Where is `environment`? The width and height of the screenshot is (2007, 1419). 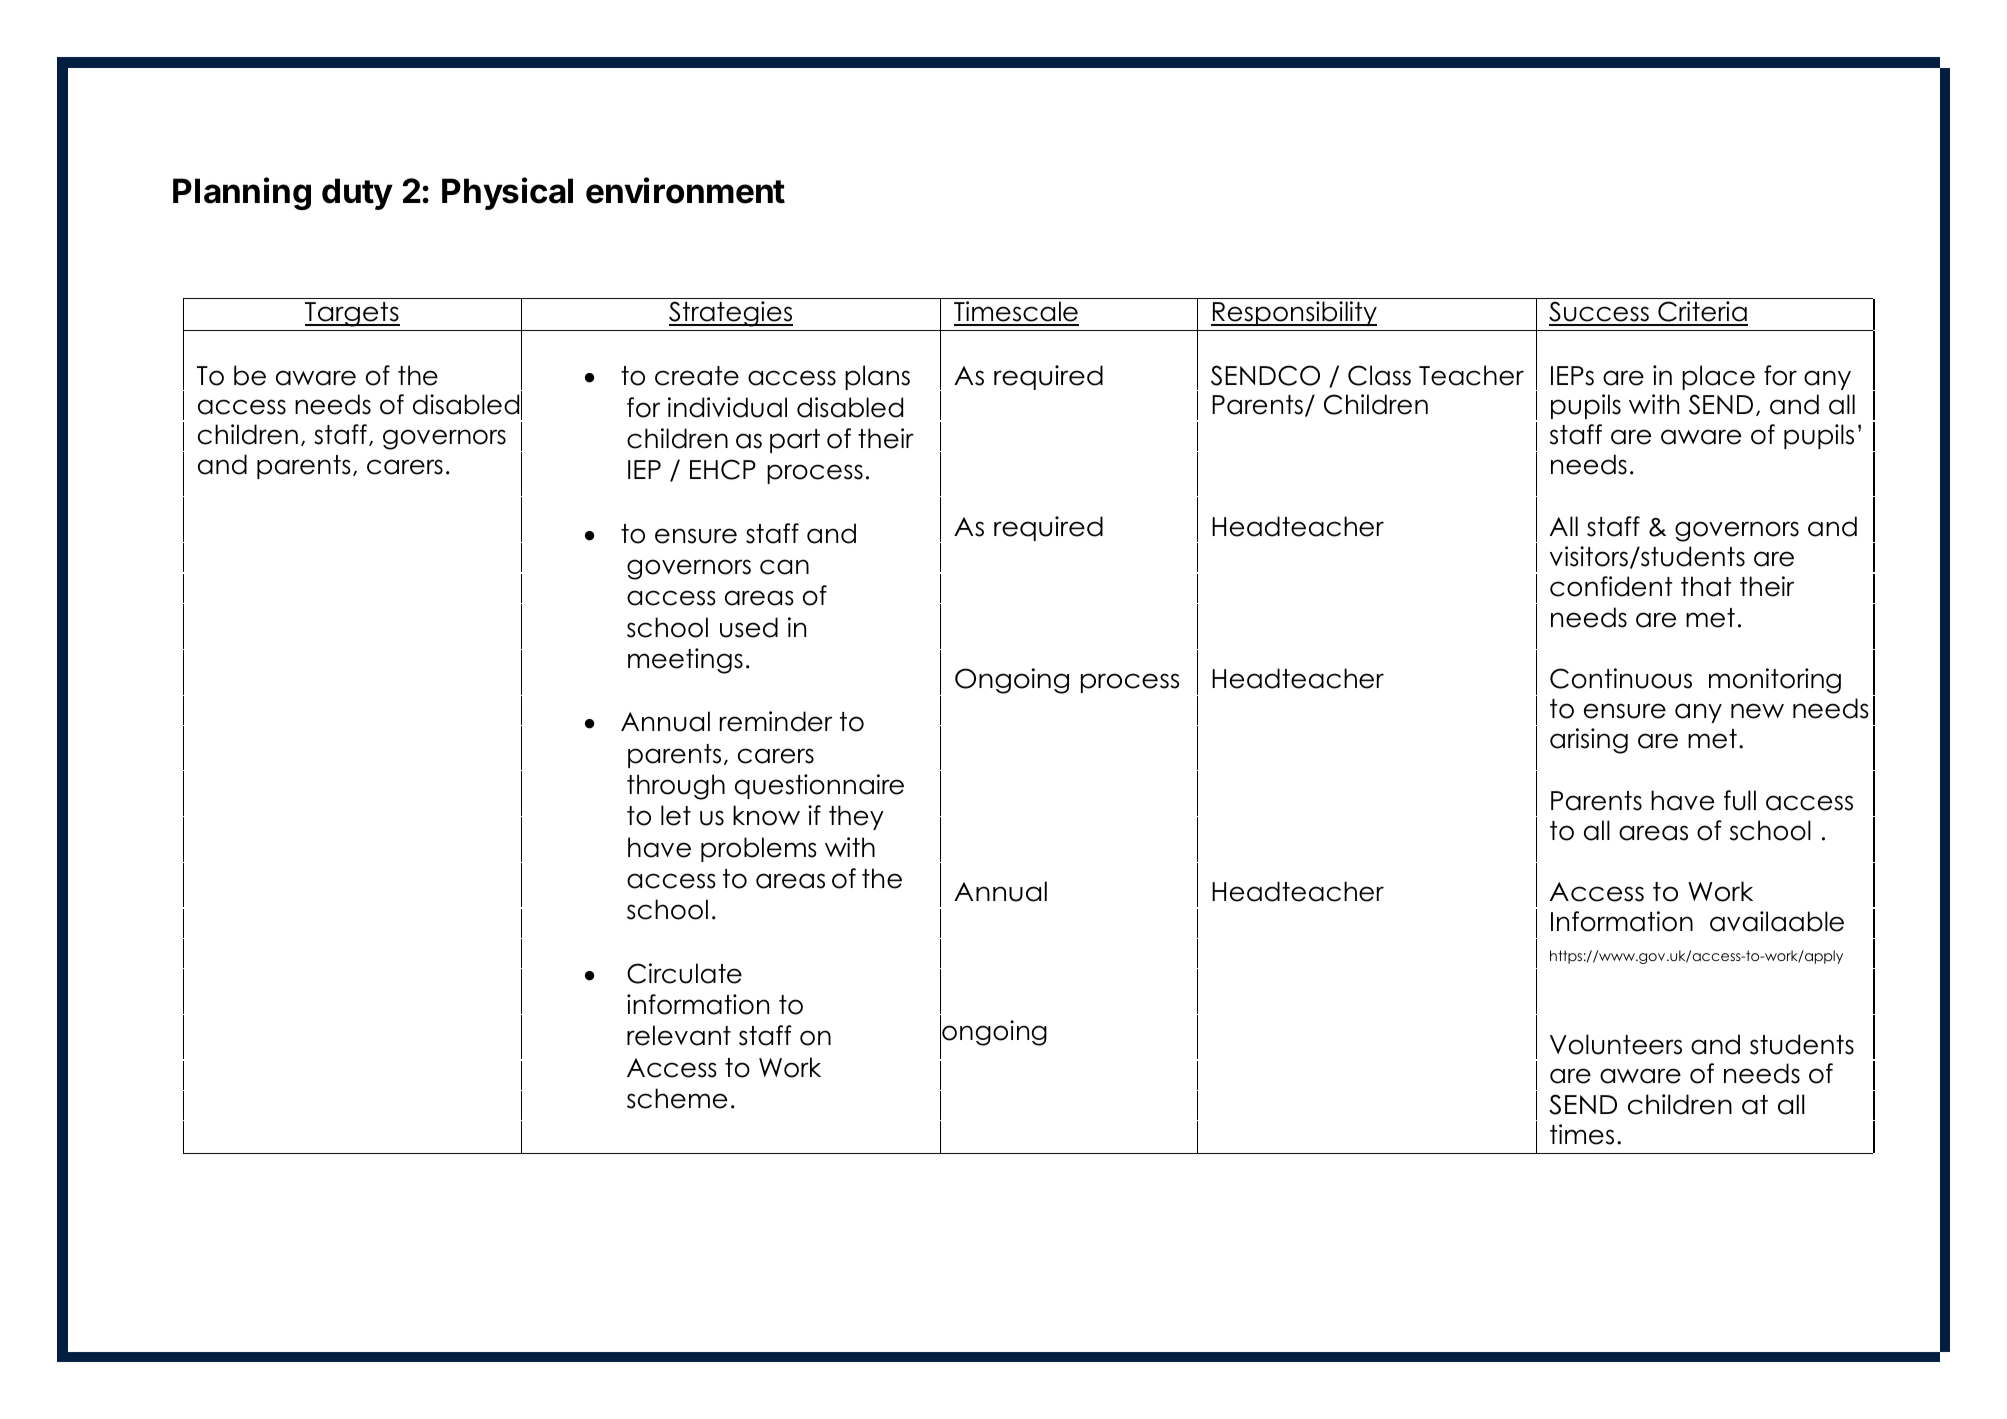 environment is located at coordinates (685, 190).
